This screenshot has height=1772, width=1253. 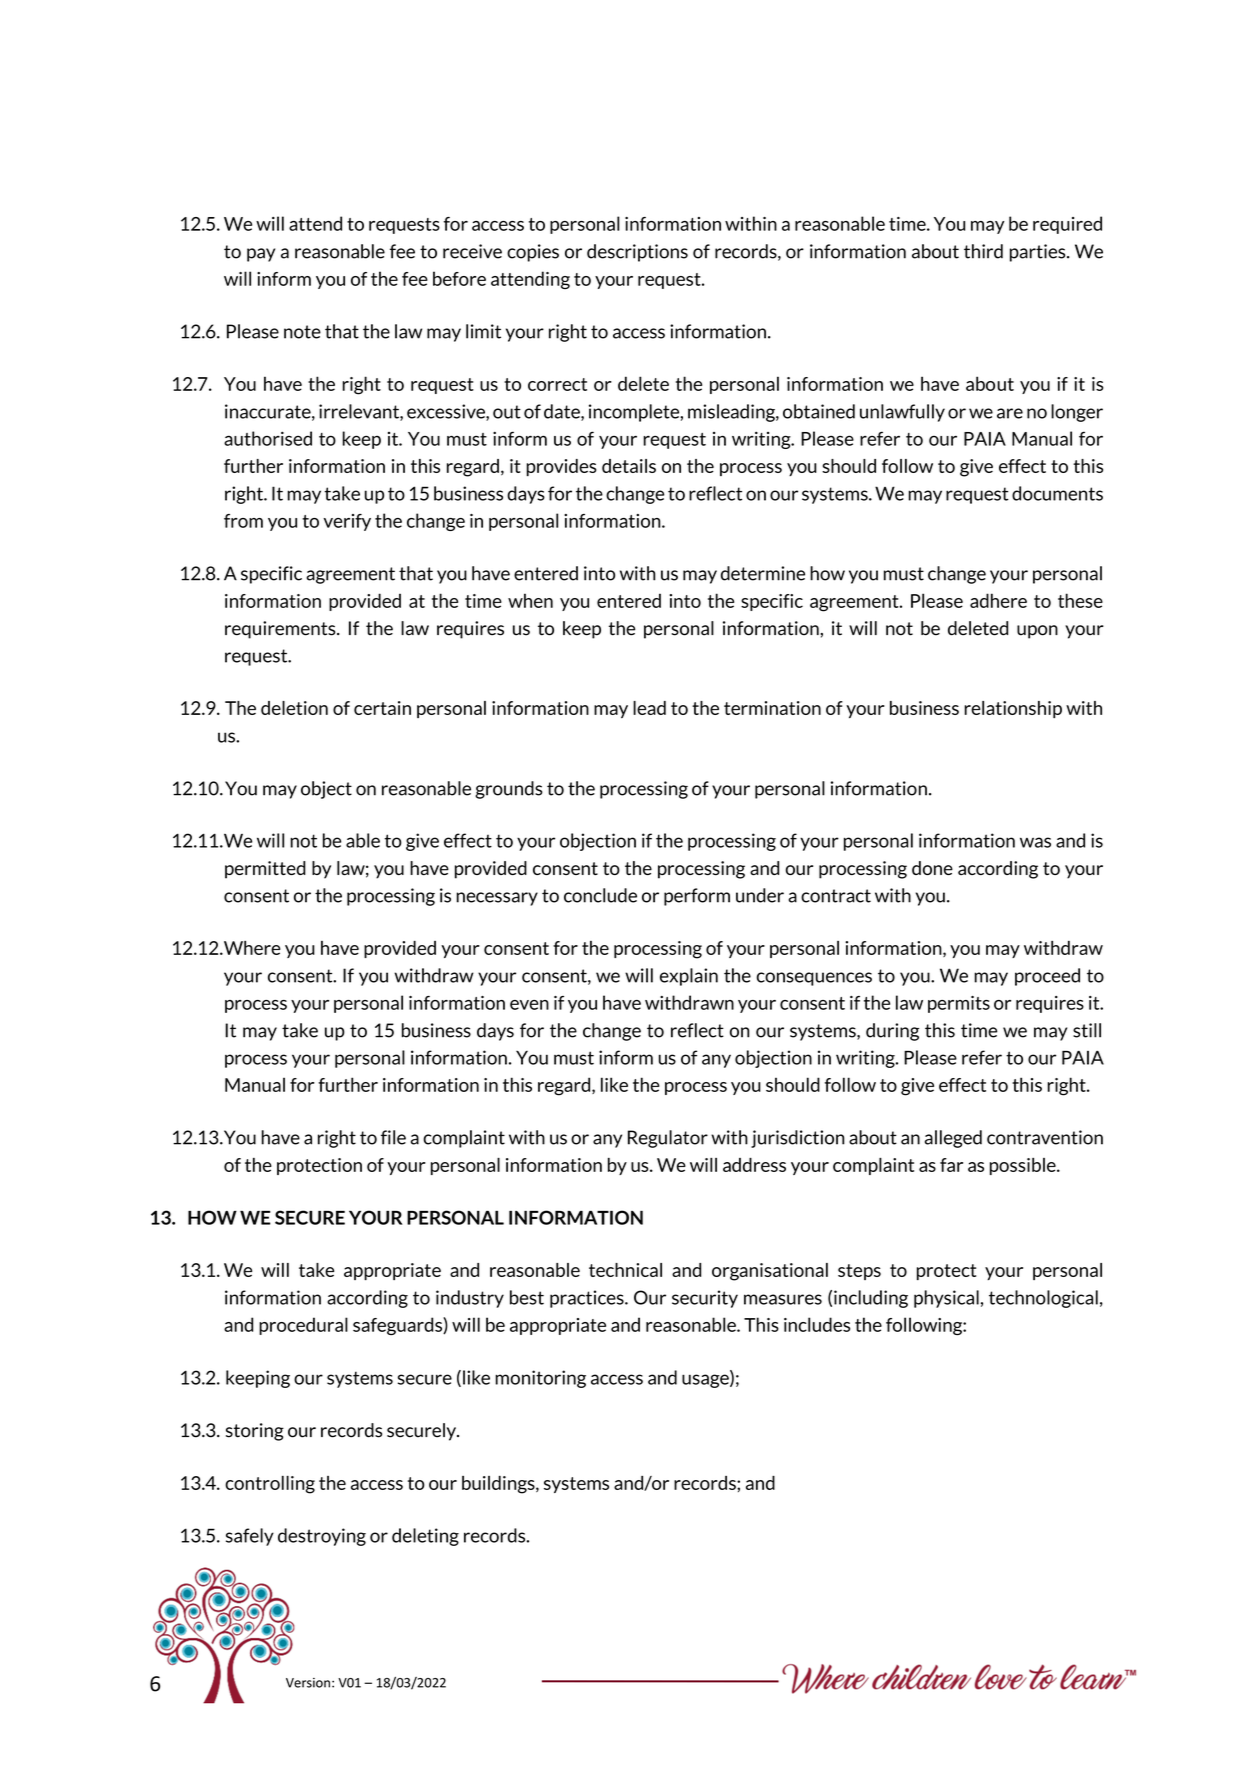 What do you see at coordinates (983, 251) in the screenshot?
I see `third` at bounding box center [983, 251].
